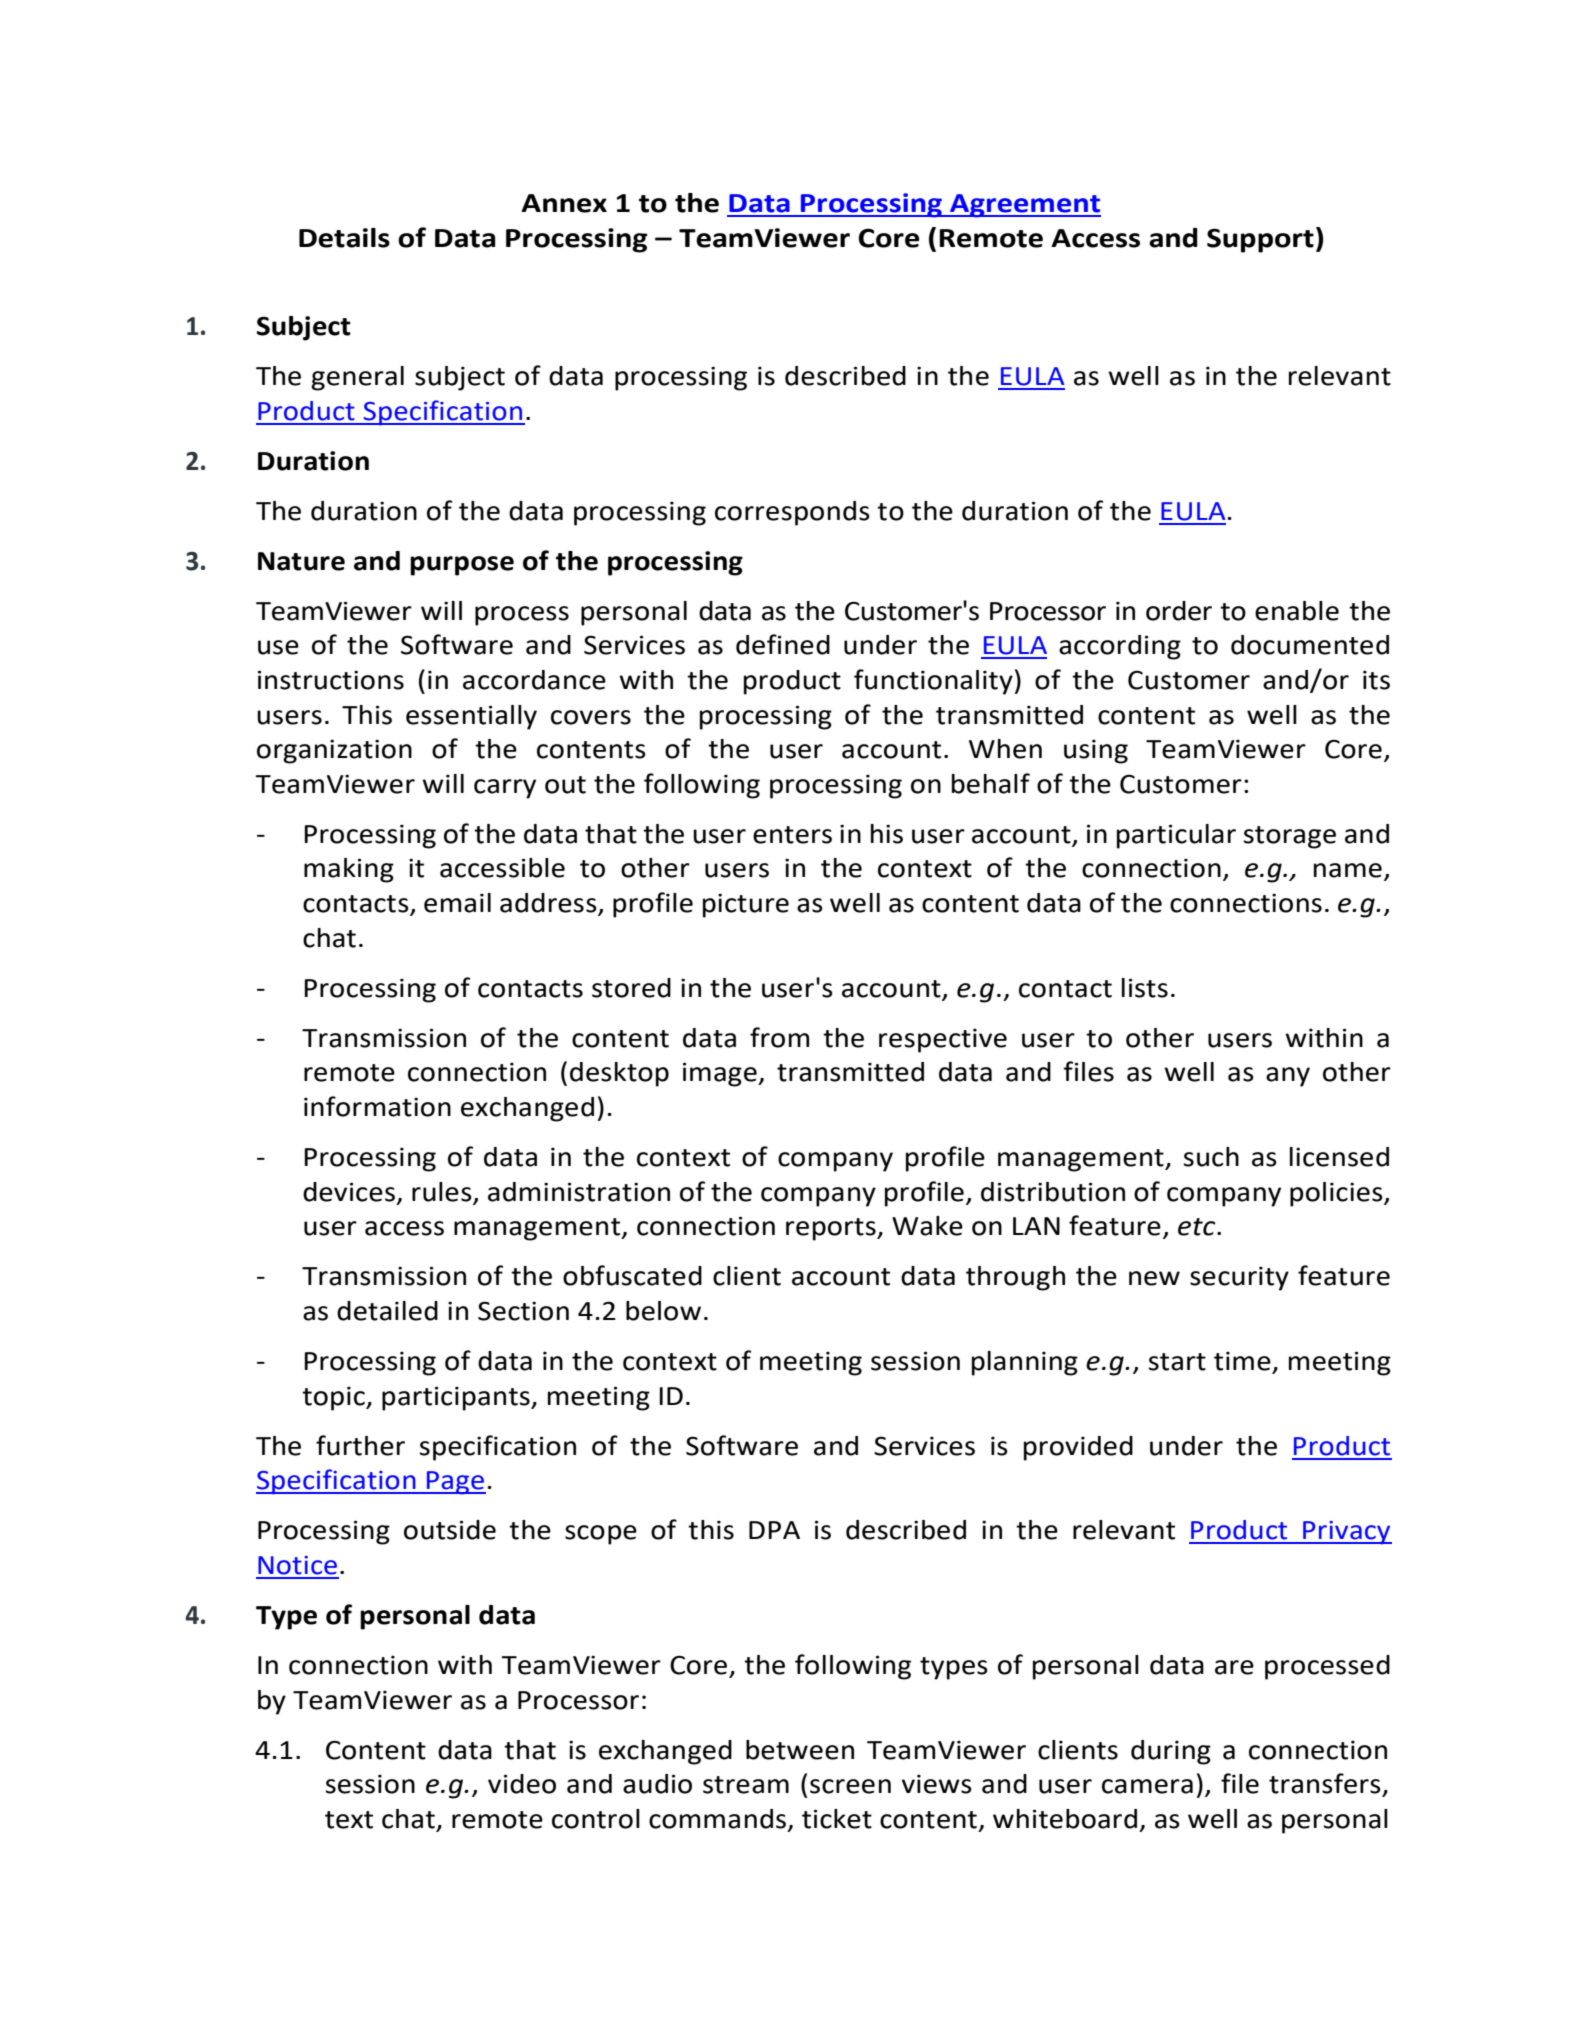 The image size is (1577, 2041). I want to click on defined, so click(783, 644).
